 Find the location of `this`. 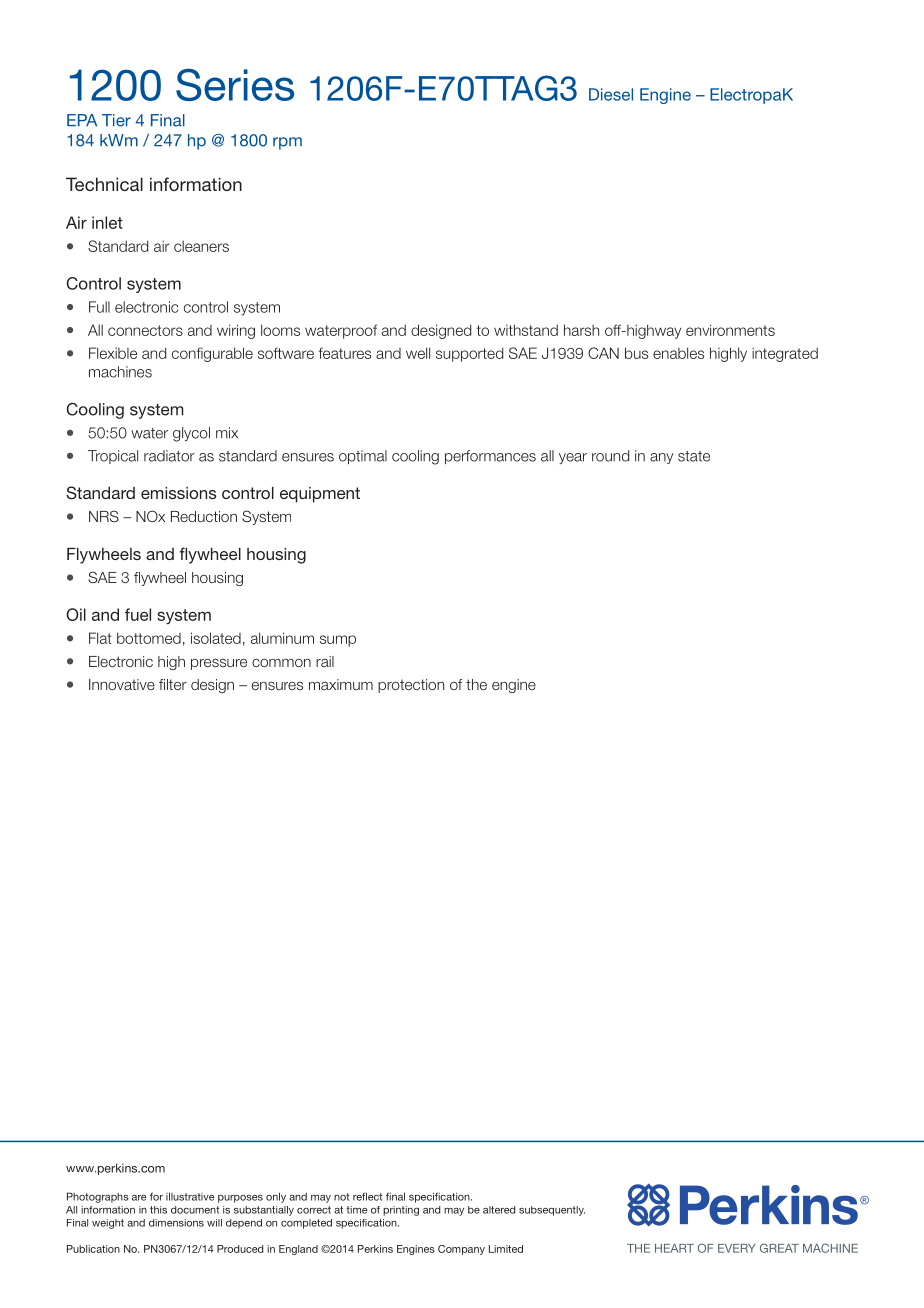

this is located at coordinates (158, 1210).
